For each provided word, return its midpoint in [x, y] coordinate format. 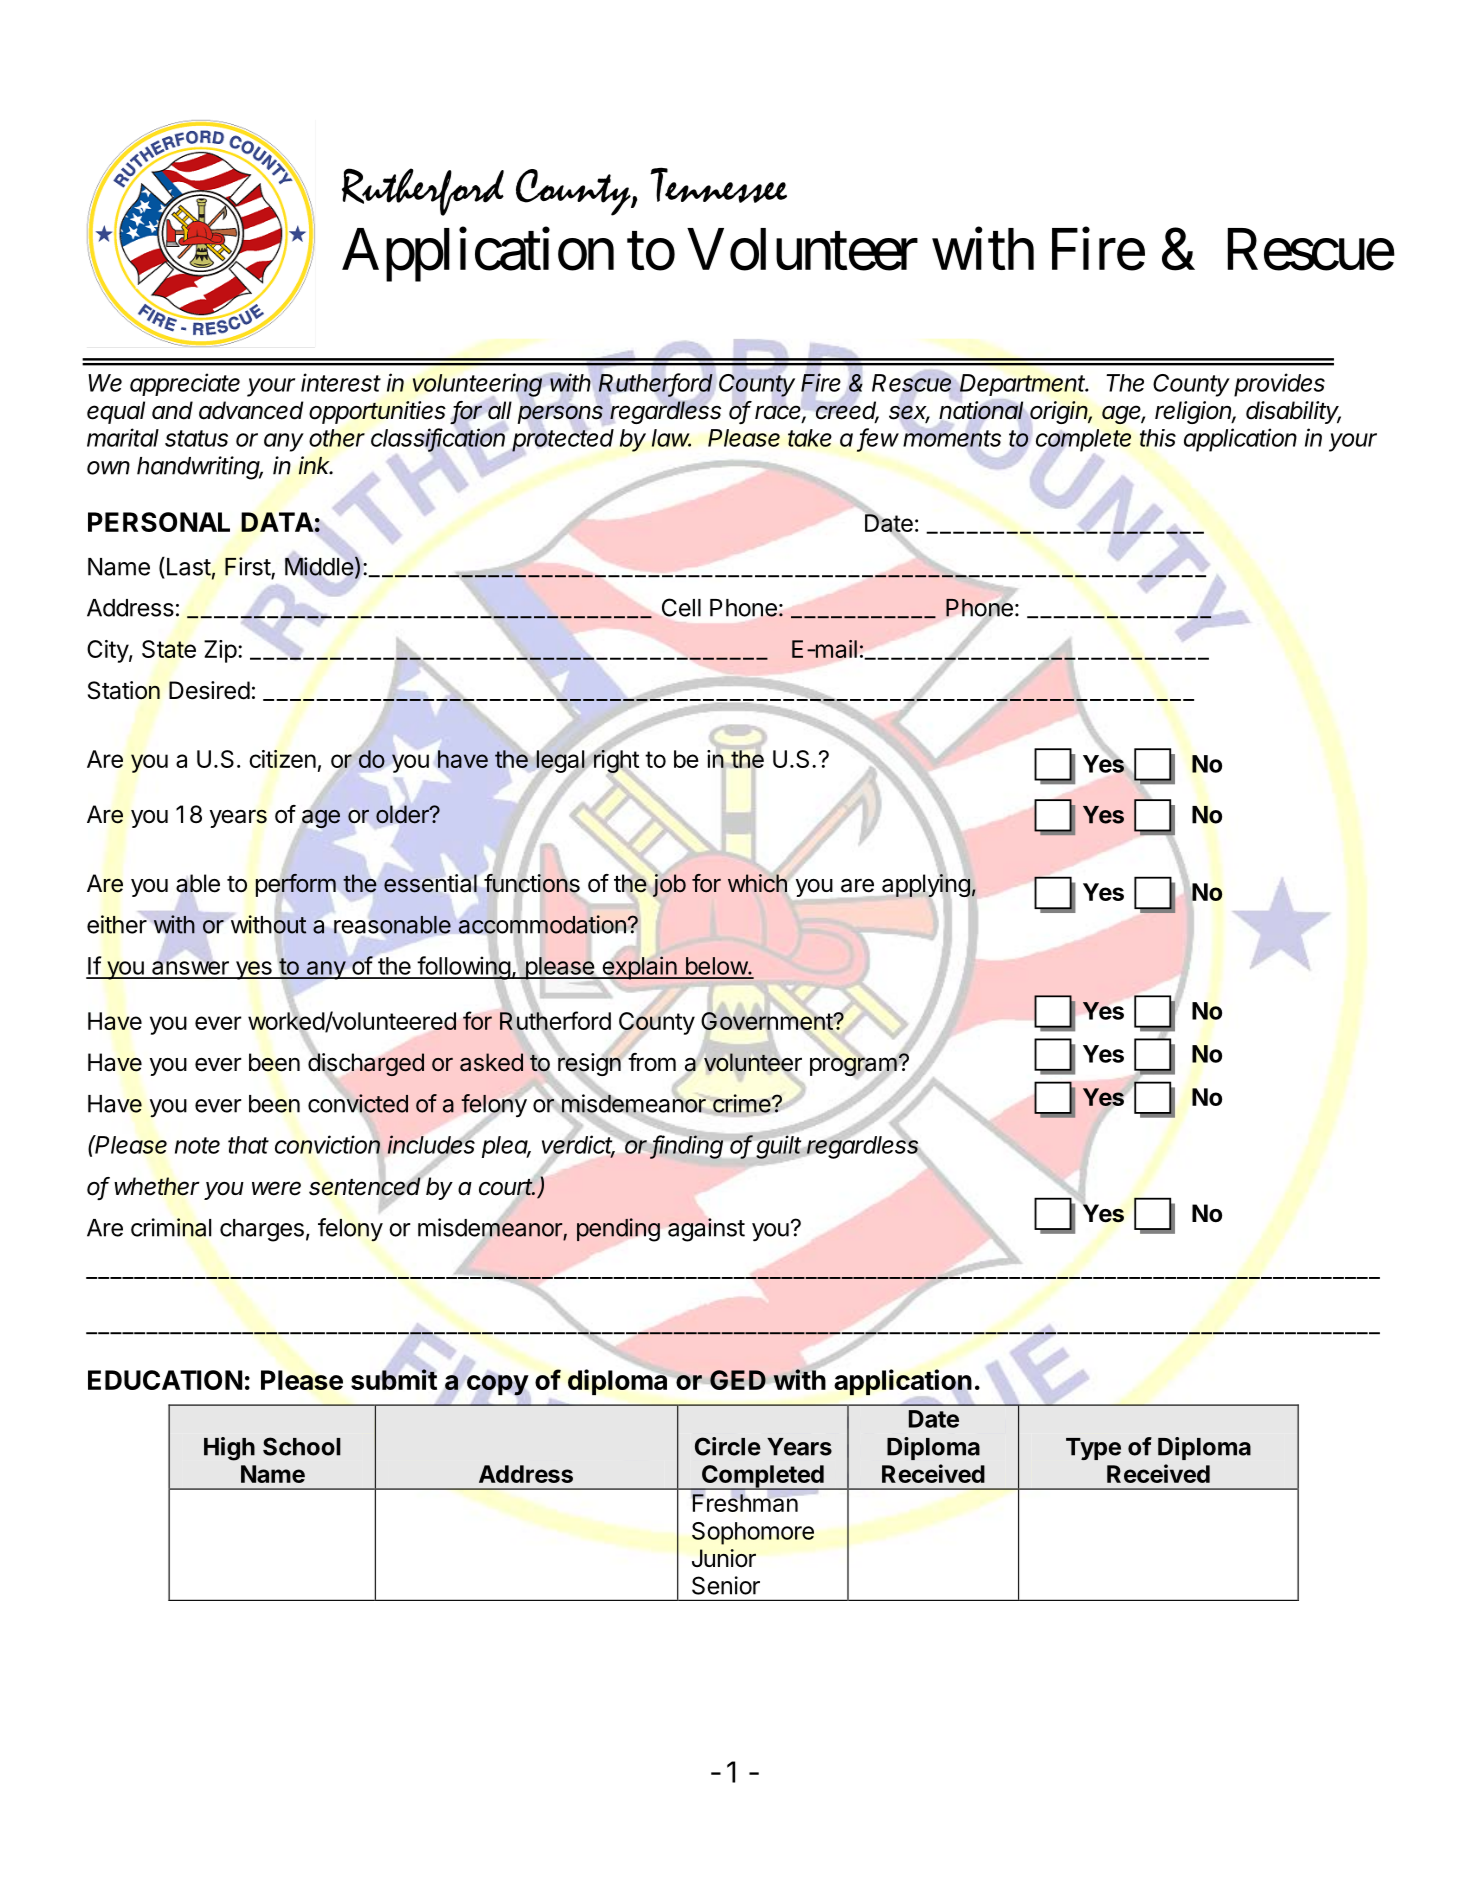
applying [927, 886]
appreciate [185, 384]
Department [1024, 385]
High [229, 1449]
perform [296, 885]
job [669, 885]
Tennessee [718, 185]
